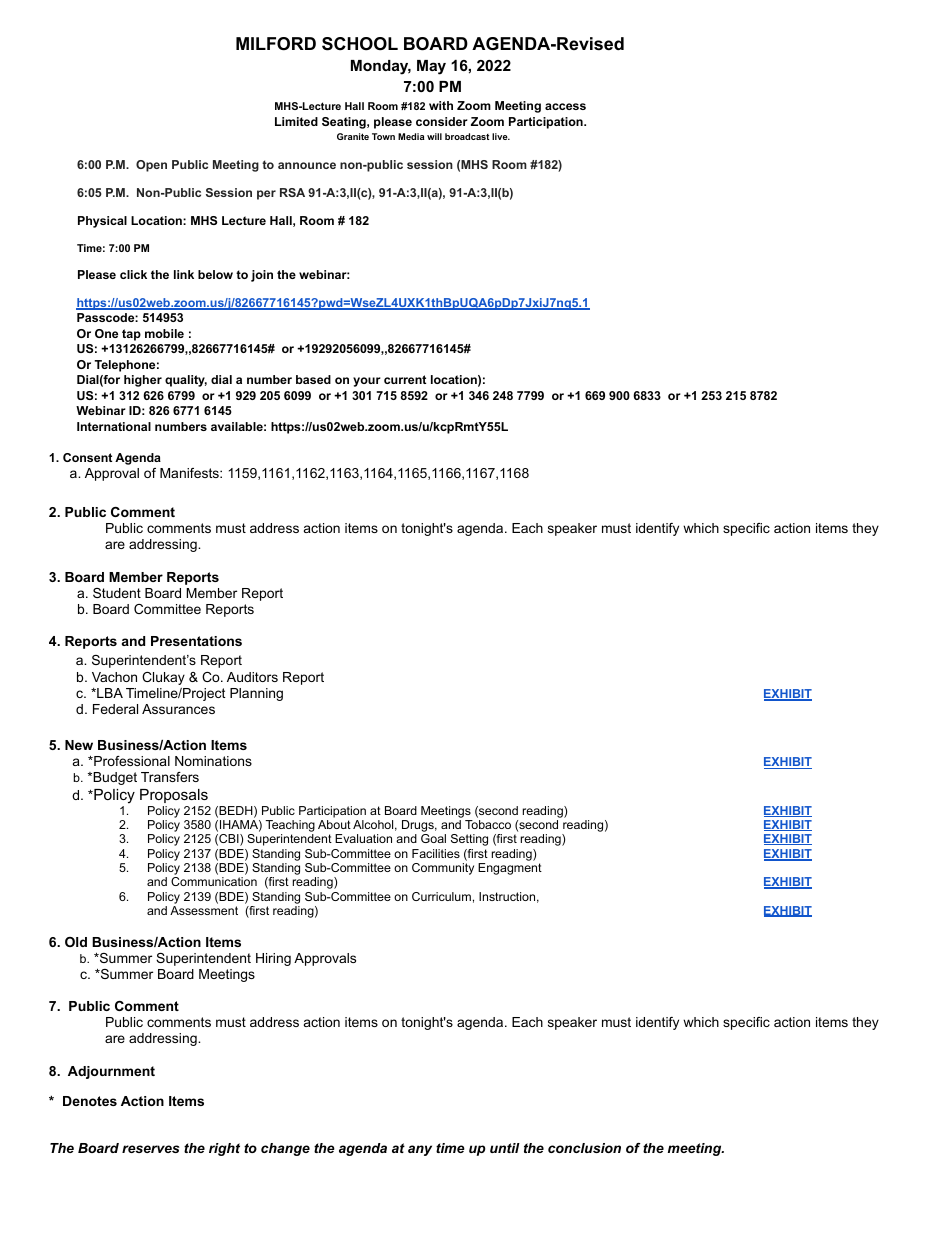 This image has height=1233, width=952. Describe the element at coordinates (252, 677) in the image. I see `Auditors` at that location.
